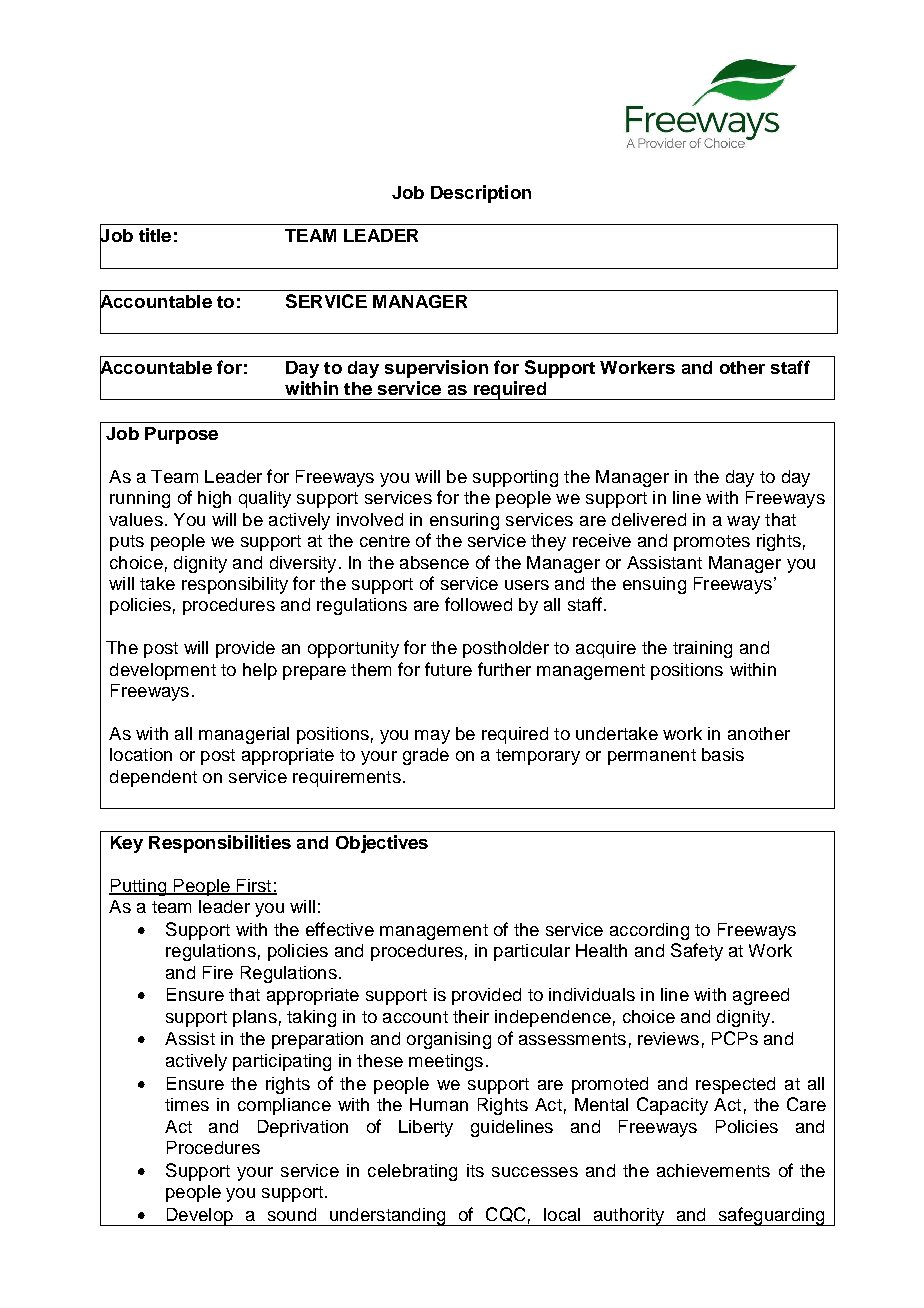 This screenshot has height=1308, width=924. What do you see at coordinates (761, 996) in the screenshot?
I see `agreed` at bounding box center [761, 996].
